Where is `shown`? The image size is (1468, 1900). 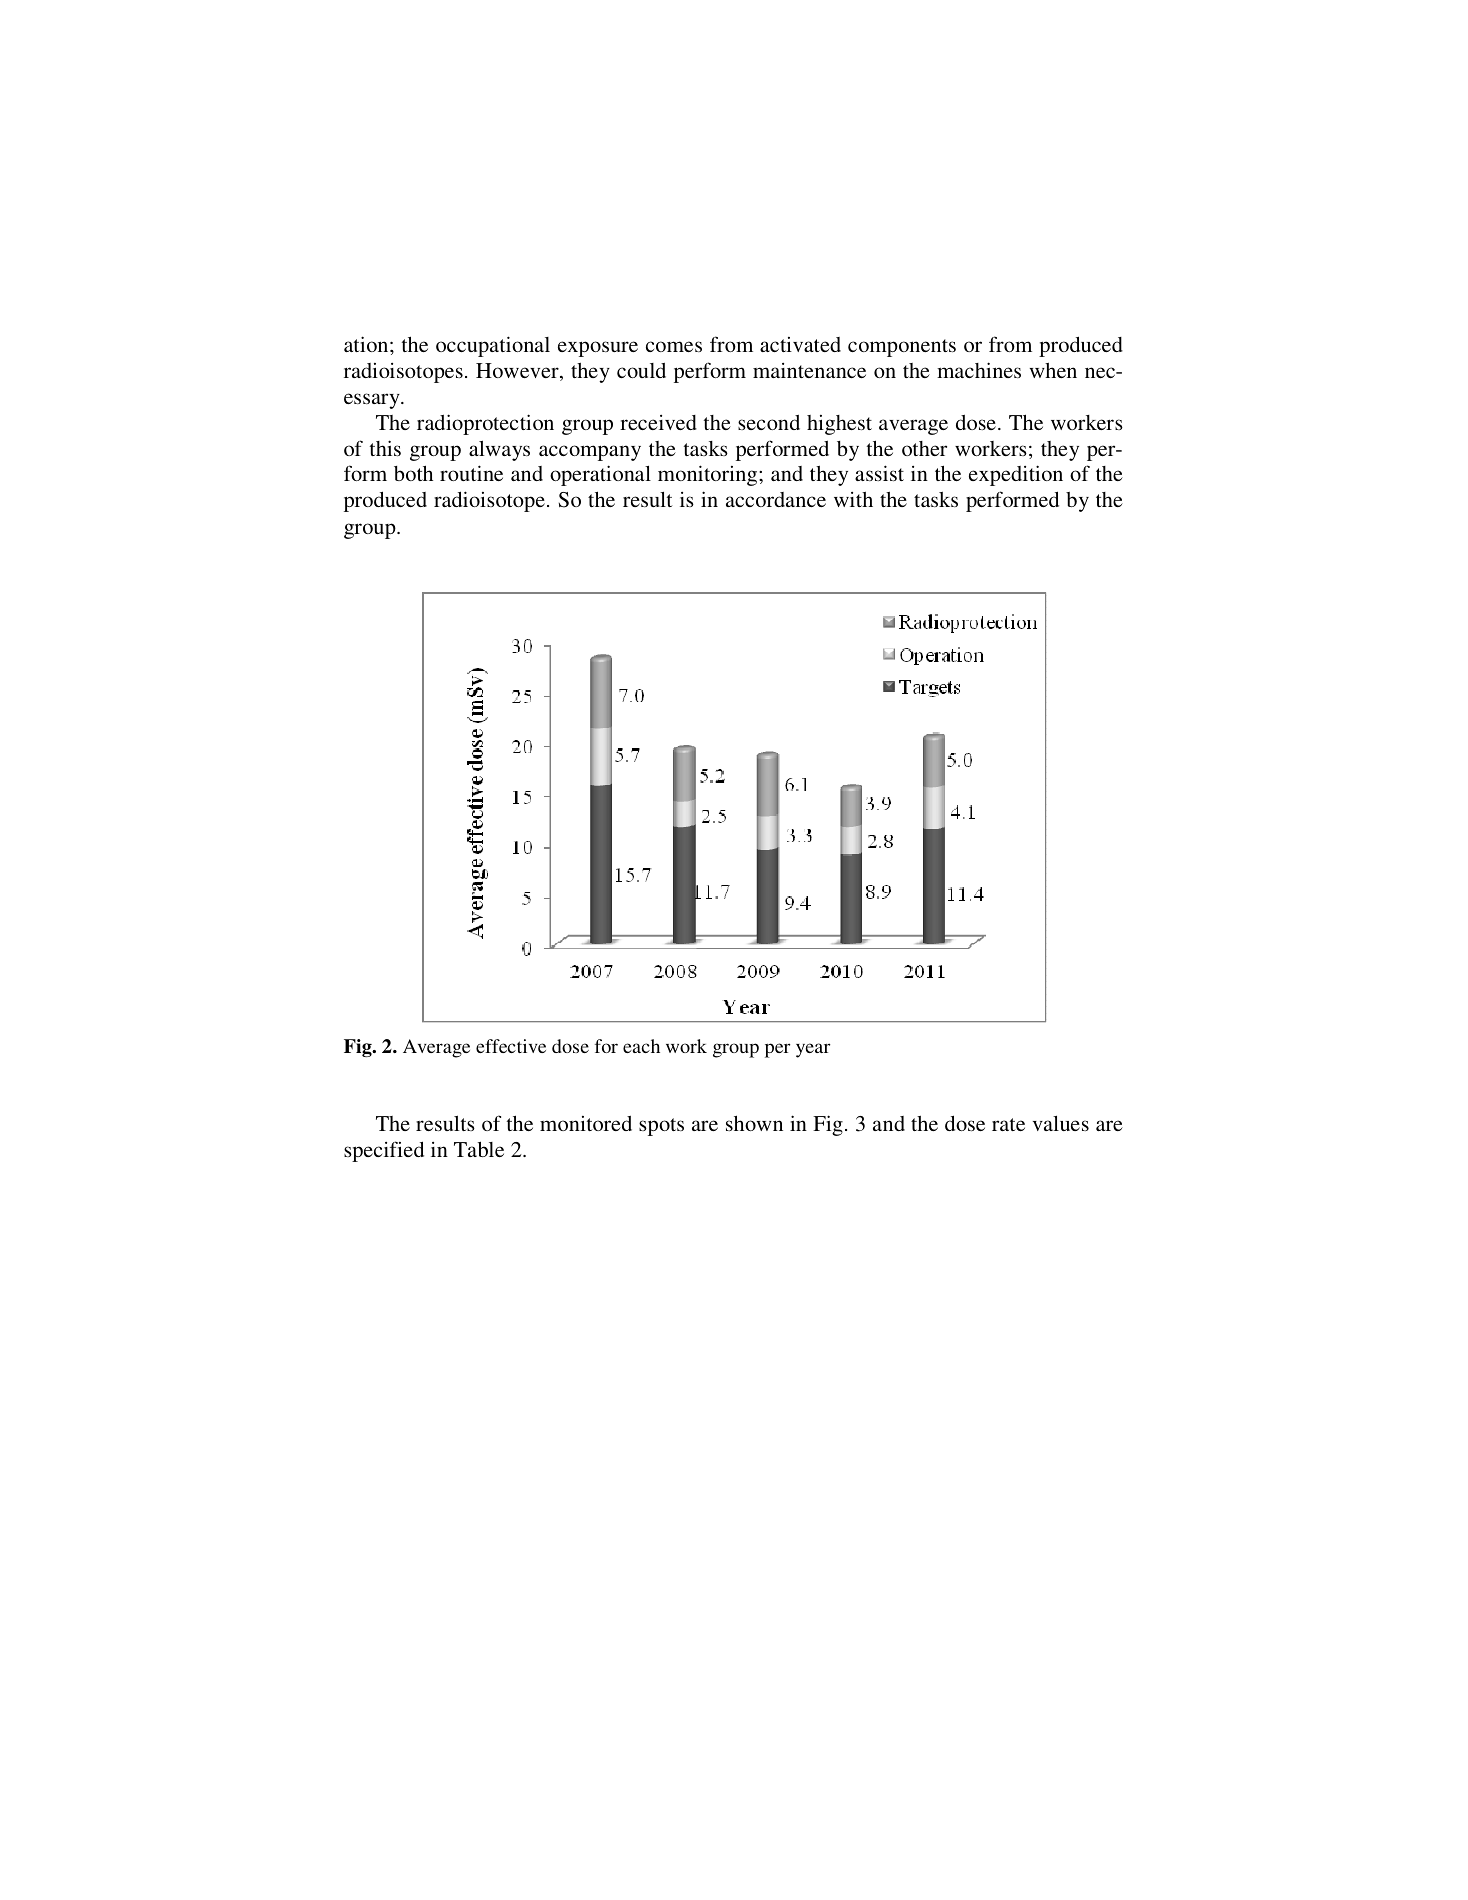 shown is located at coordinates (754, 1123).
